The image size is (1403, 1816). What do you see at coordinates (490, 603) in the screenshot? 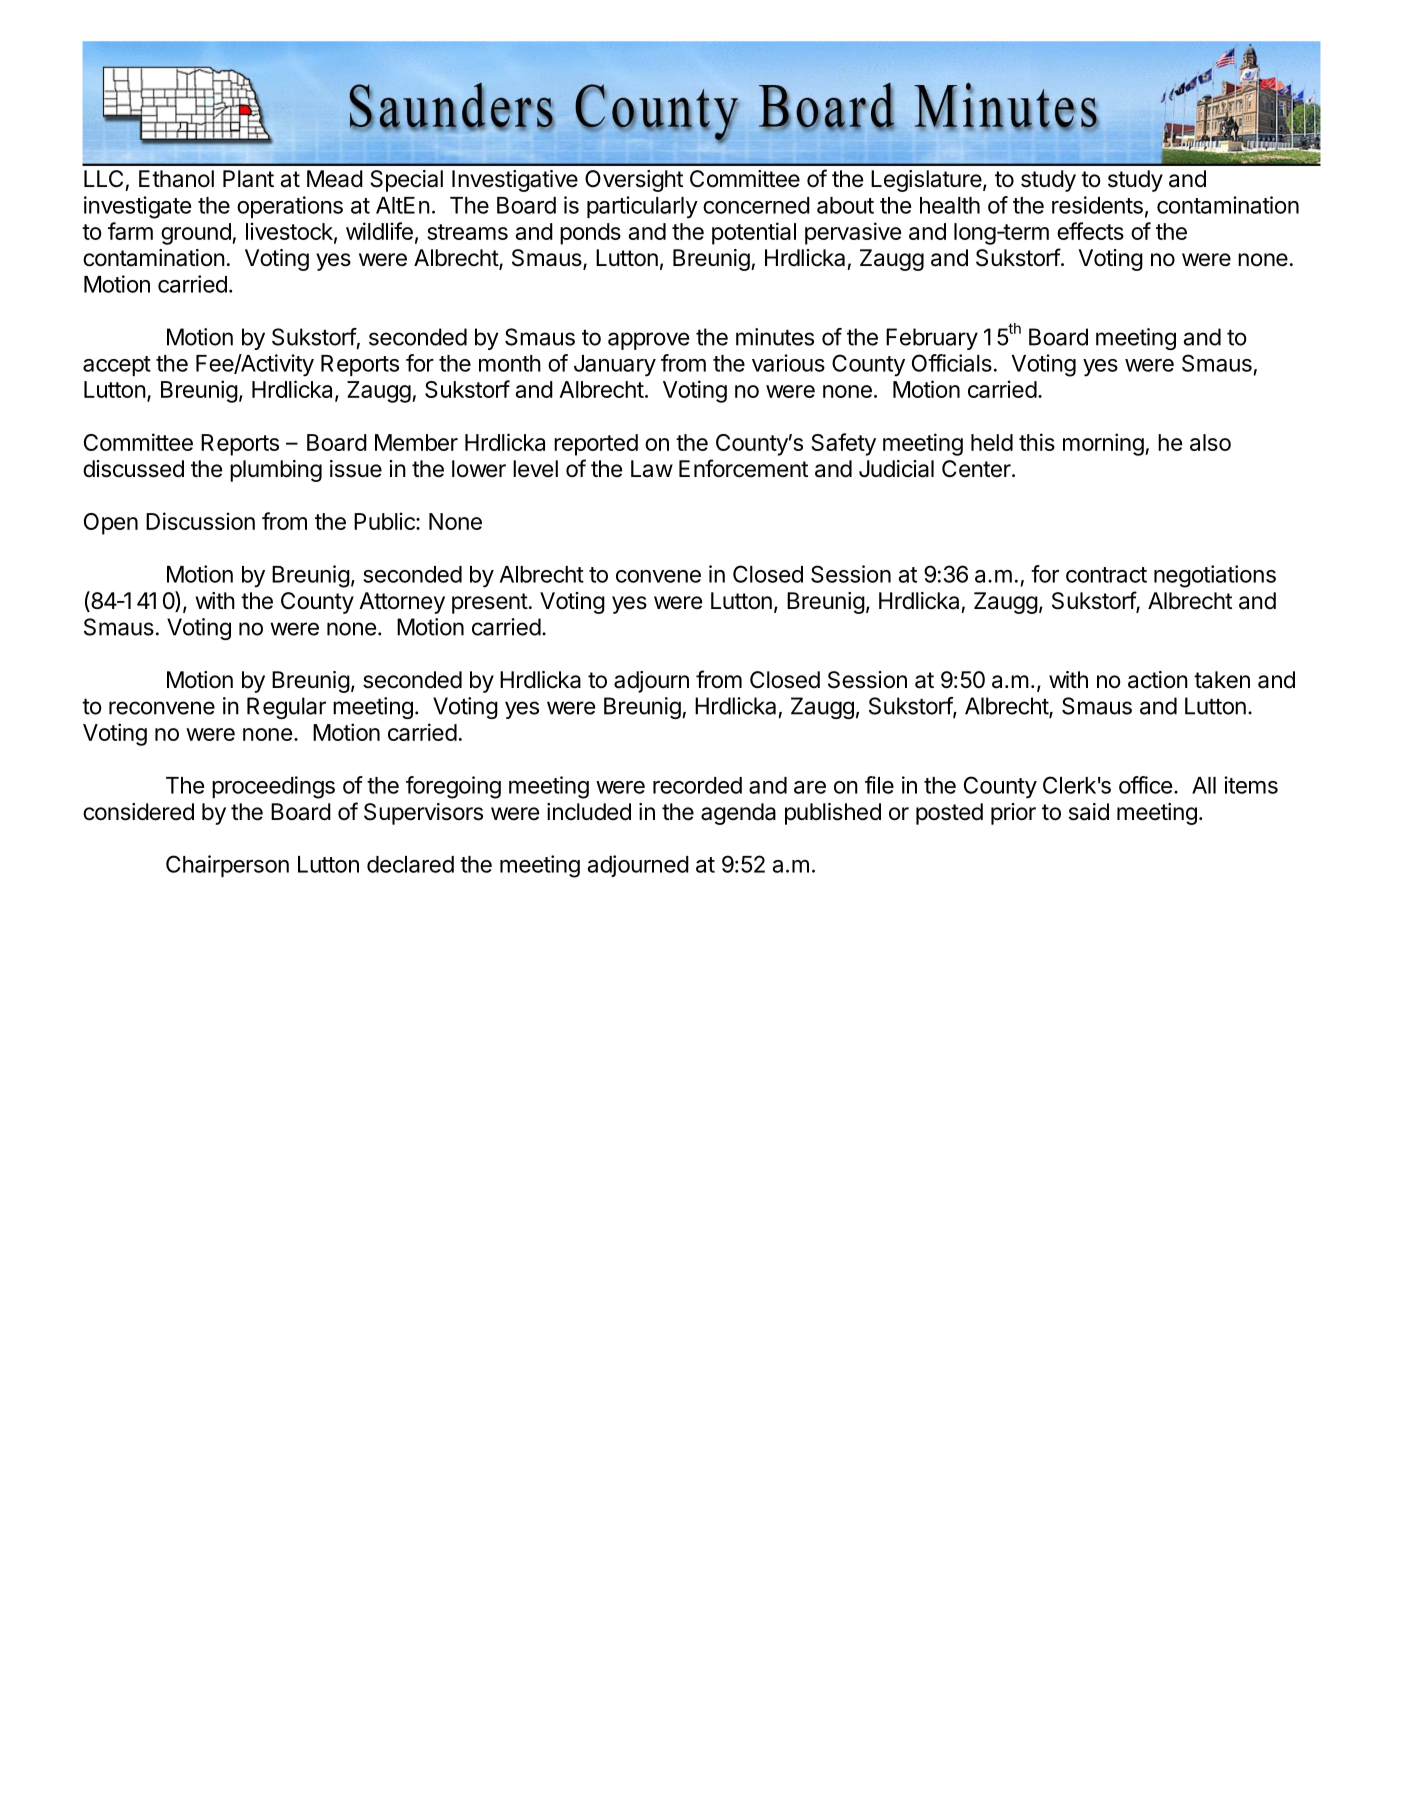
I see `present` at bounding box center [490, 603].
